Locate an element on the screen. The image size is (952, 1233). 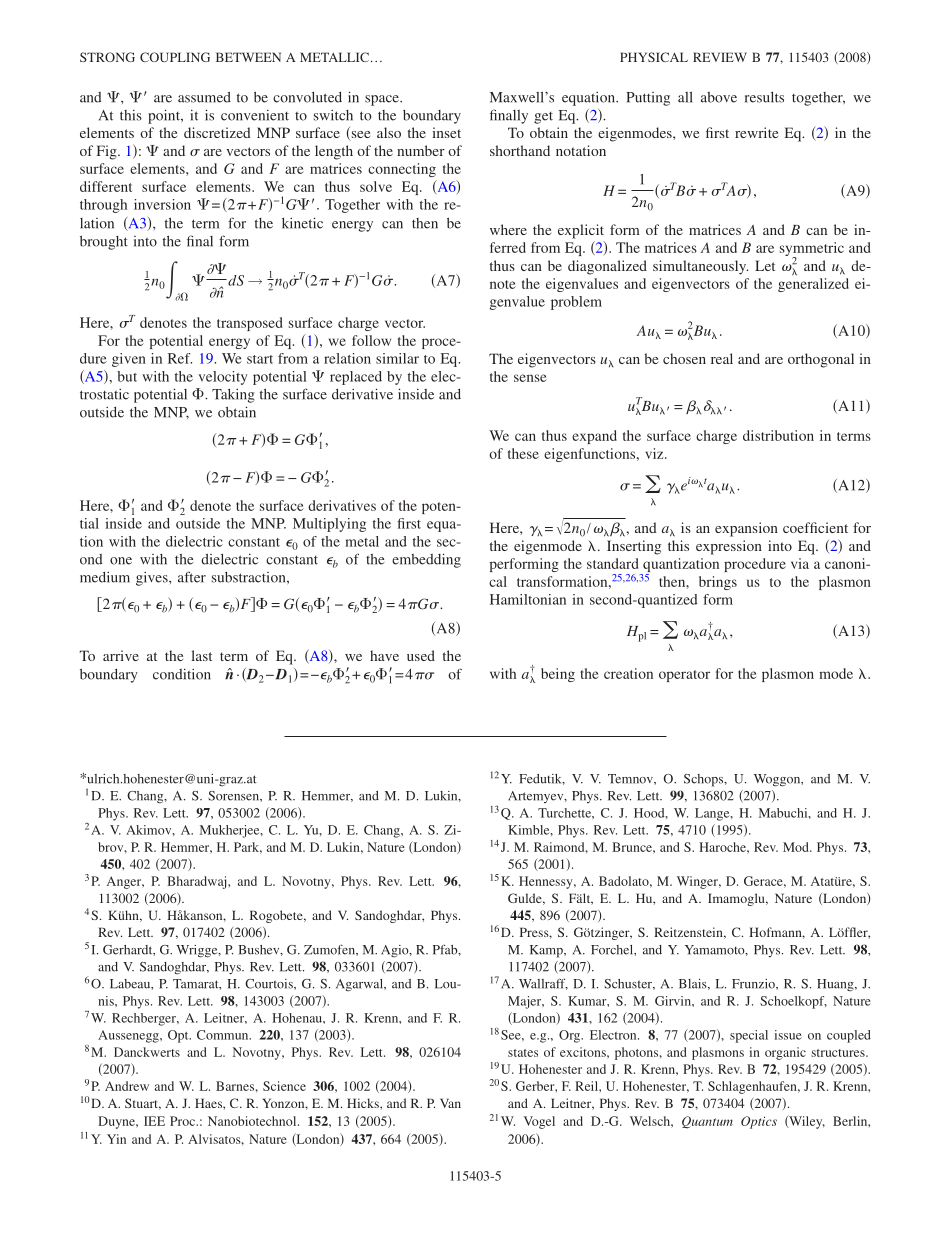
Van is located at coordinates (450, 1103).
